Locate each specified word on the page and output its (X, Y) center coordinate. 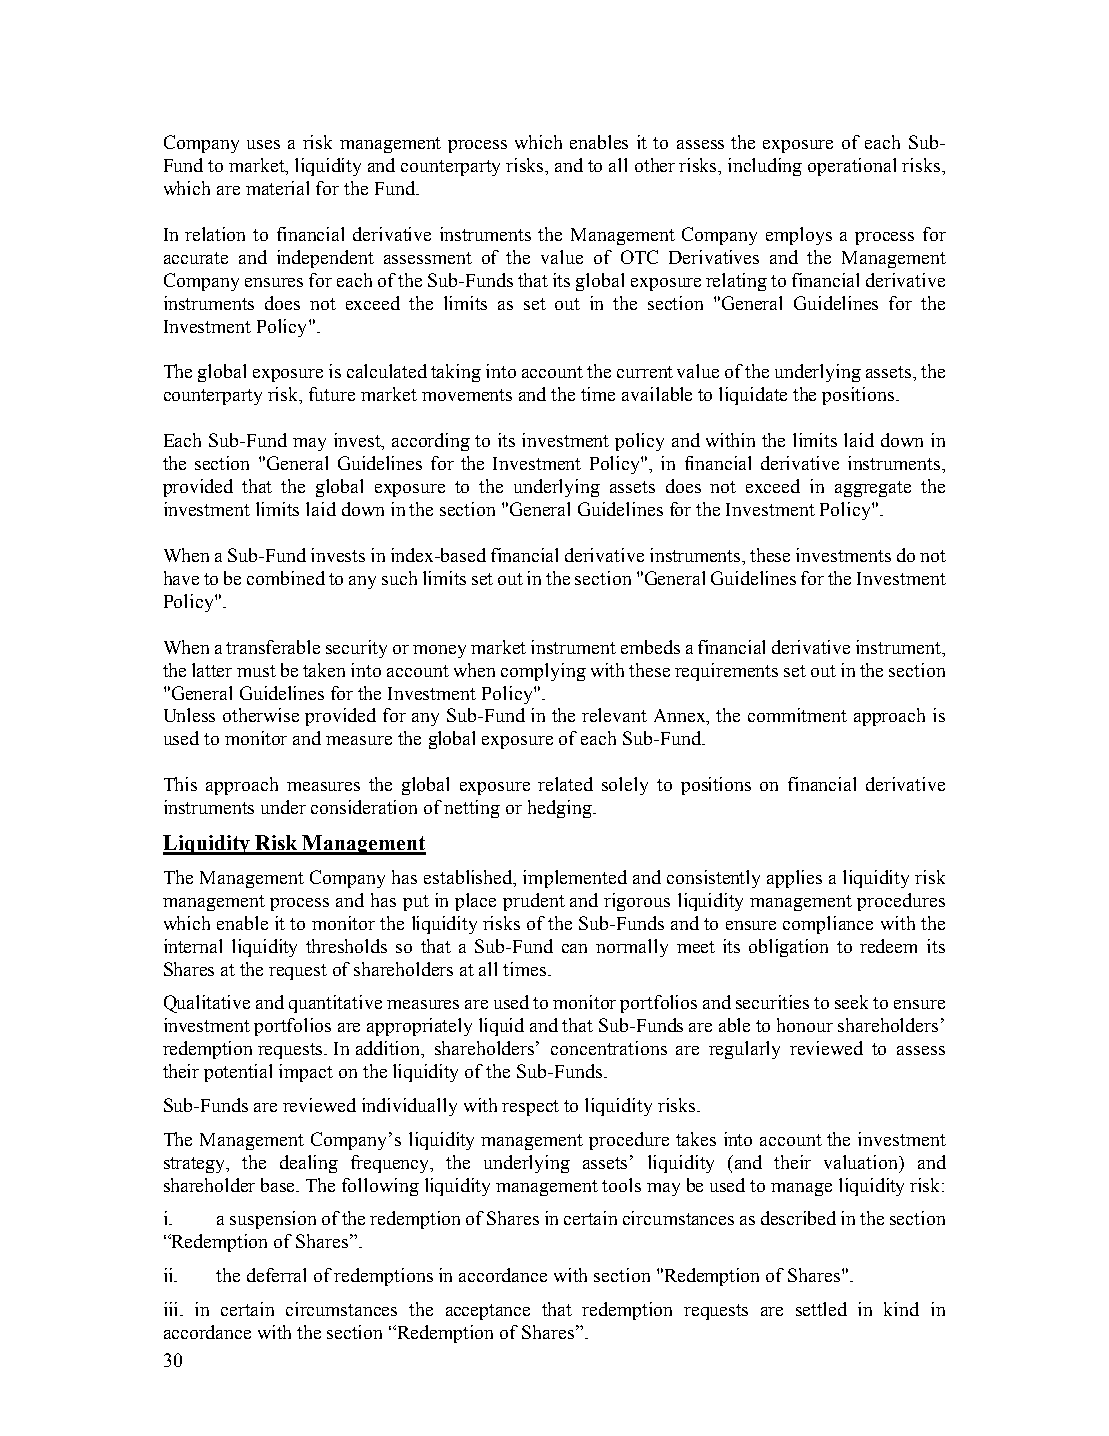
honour (805, 1025)
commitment (797, 715)
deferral (276, 1275)
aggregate (873, 489)
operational (852, 167)
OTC (639, 257)
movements (467, 395)
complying (543, 672)
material (277, 188)
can (574, 948)
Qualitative (207, 1004)
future (332, 394)
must (256, 671)
